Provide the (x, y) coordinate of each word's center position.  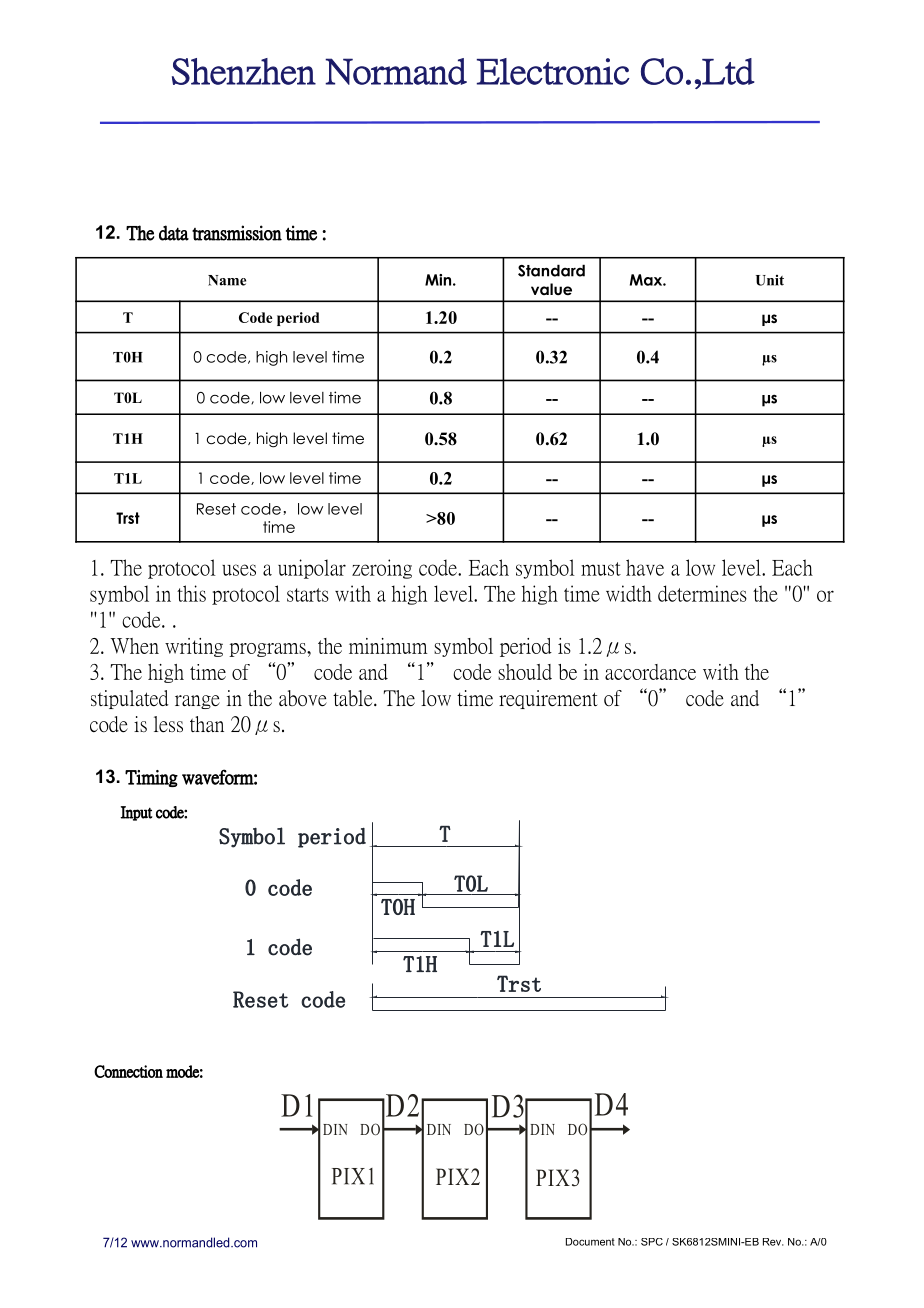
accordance (650, 672)
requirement (548, 699)
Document (590, 1242)
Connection (128, 1071)
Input (136, 813)
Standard (551, 270)
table (354, 698)
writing (194, 647)
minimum (388, 646)
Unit (770, 280)
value (551, 289)
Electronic (553, 71)
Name (227, 280)
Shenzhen (244, 71)
